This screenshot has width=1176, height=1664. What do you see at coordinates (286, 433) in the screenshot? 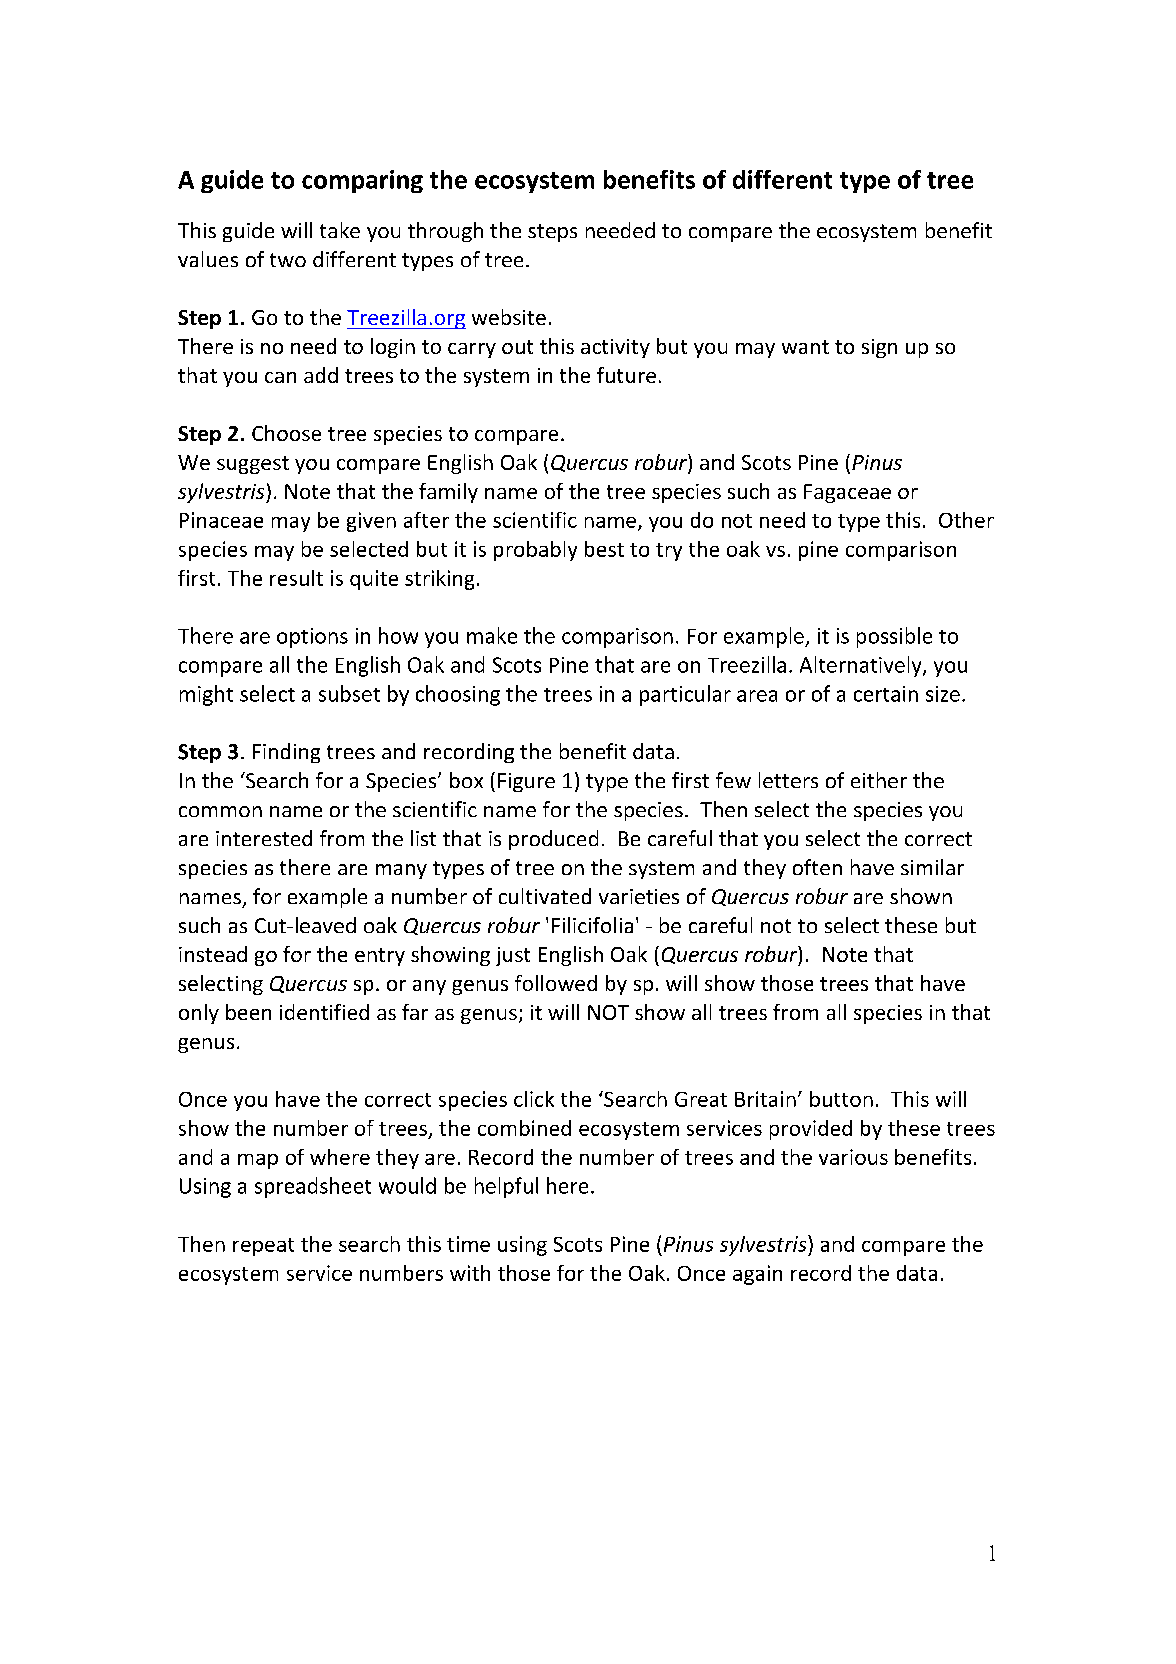
I see `Choose` at bounding box center [286, 433].
